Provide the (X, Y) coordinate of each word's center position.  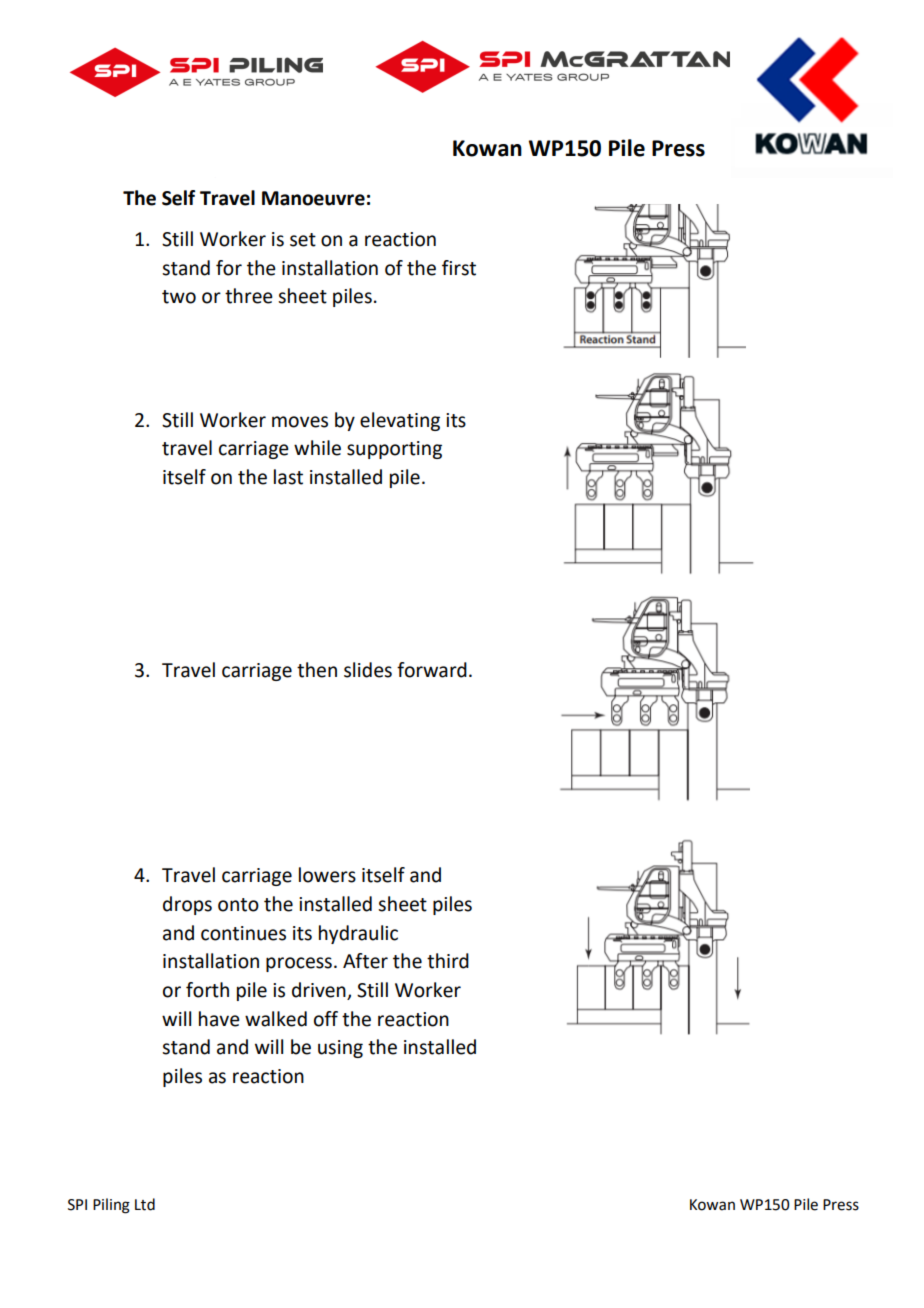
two (179, 297)
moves (300, 422)
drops (187, 905)
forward (432, 670)
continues (243, 933)
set (303, 240)
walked (276, 1019)
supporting (394, 450)
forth (207, 990)
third (448, 961)
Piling (111, 1206)
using (340, 1049)
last (288, 477)
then (317, 670)
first (459, 268)
